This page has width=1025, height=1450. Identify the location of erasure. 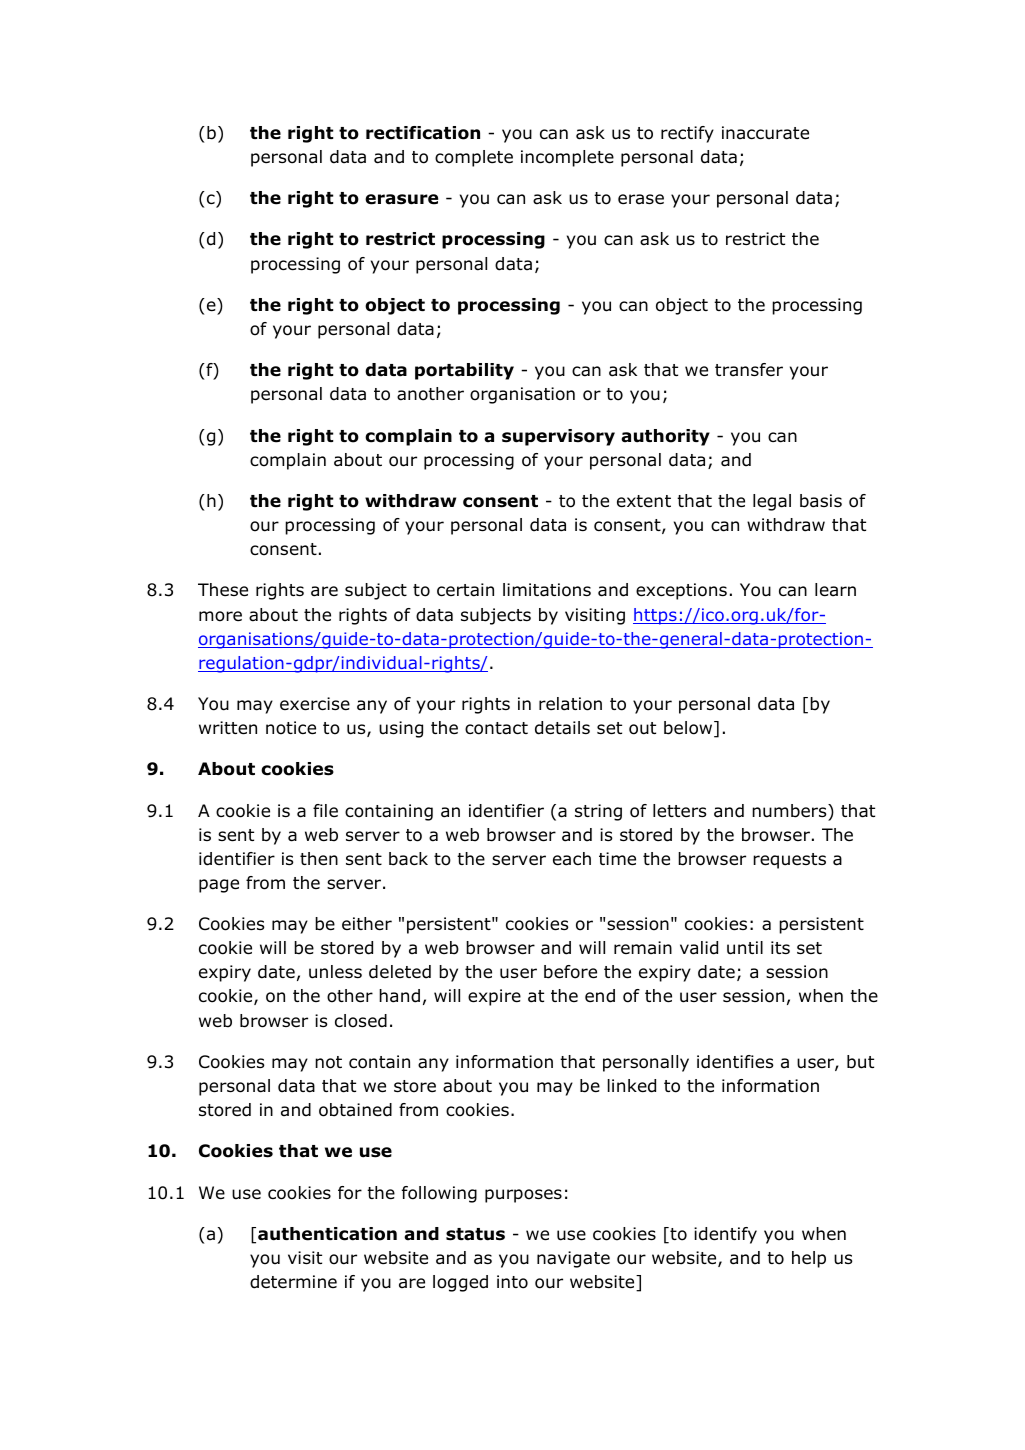
(401, 199).
